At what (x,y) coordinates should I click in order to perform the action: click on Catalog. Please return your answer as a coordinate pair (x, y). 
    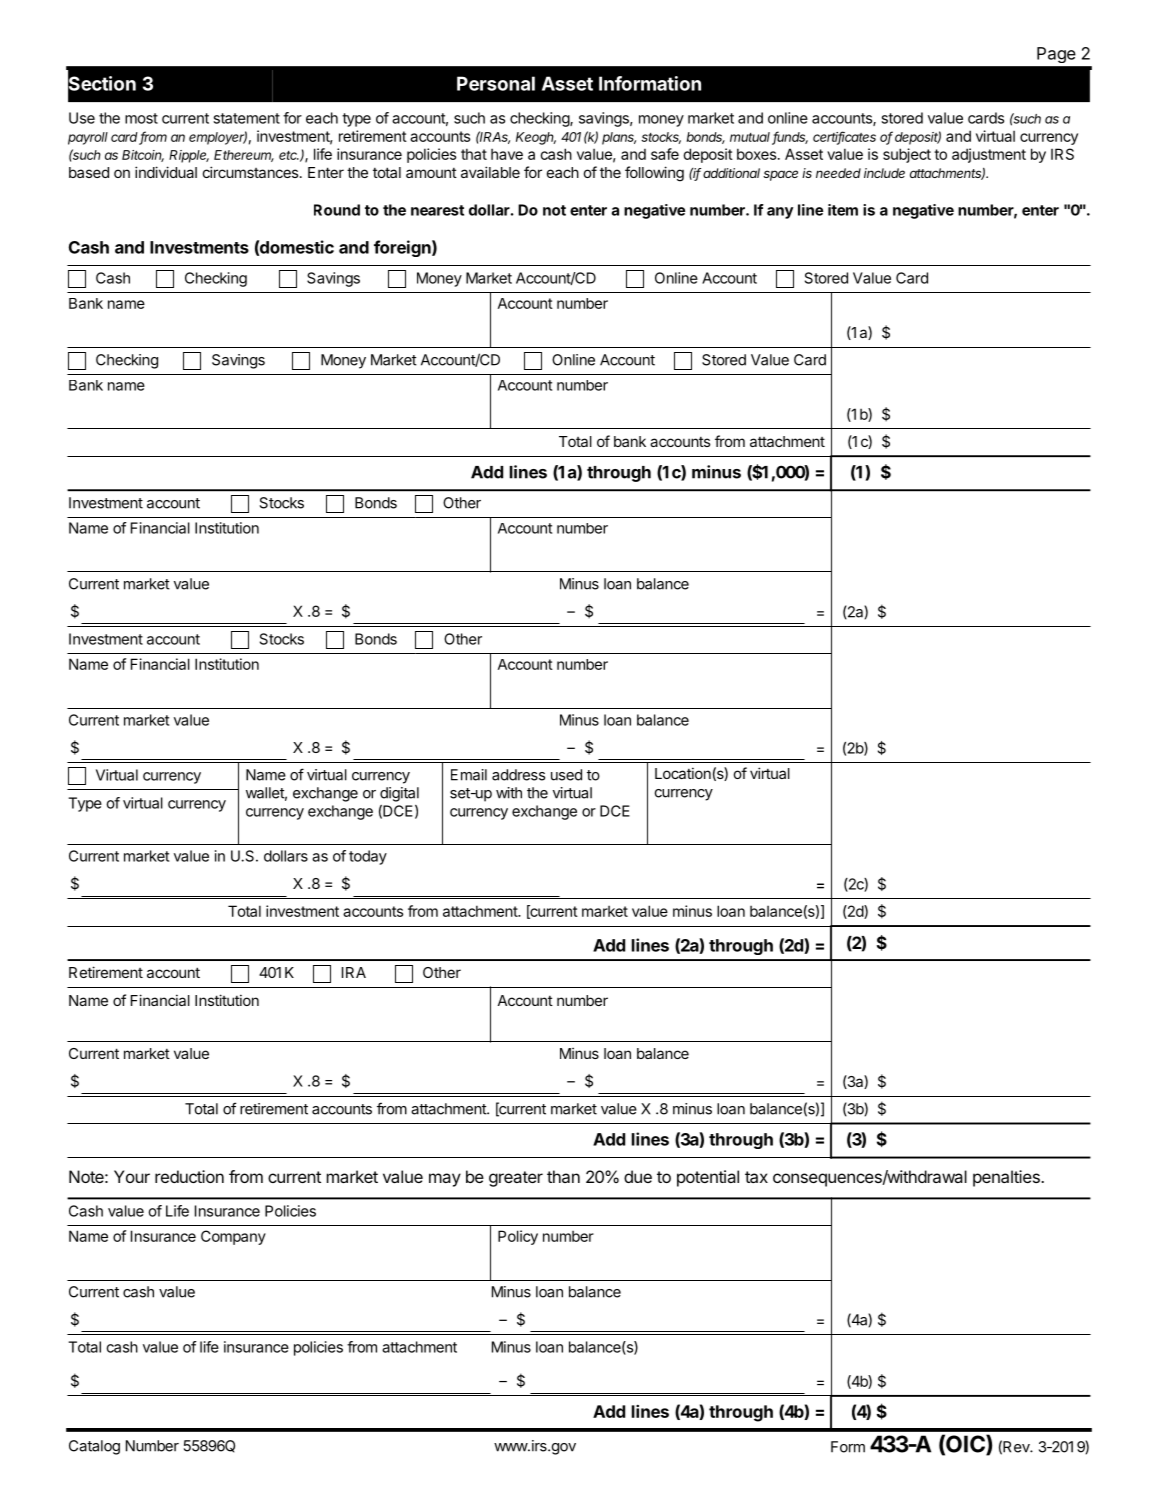
    Looking at the image, I should click on (94, 1447).
